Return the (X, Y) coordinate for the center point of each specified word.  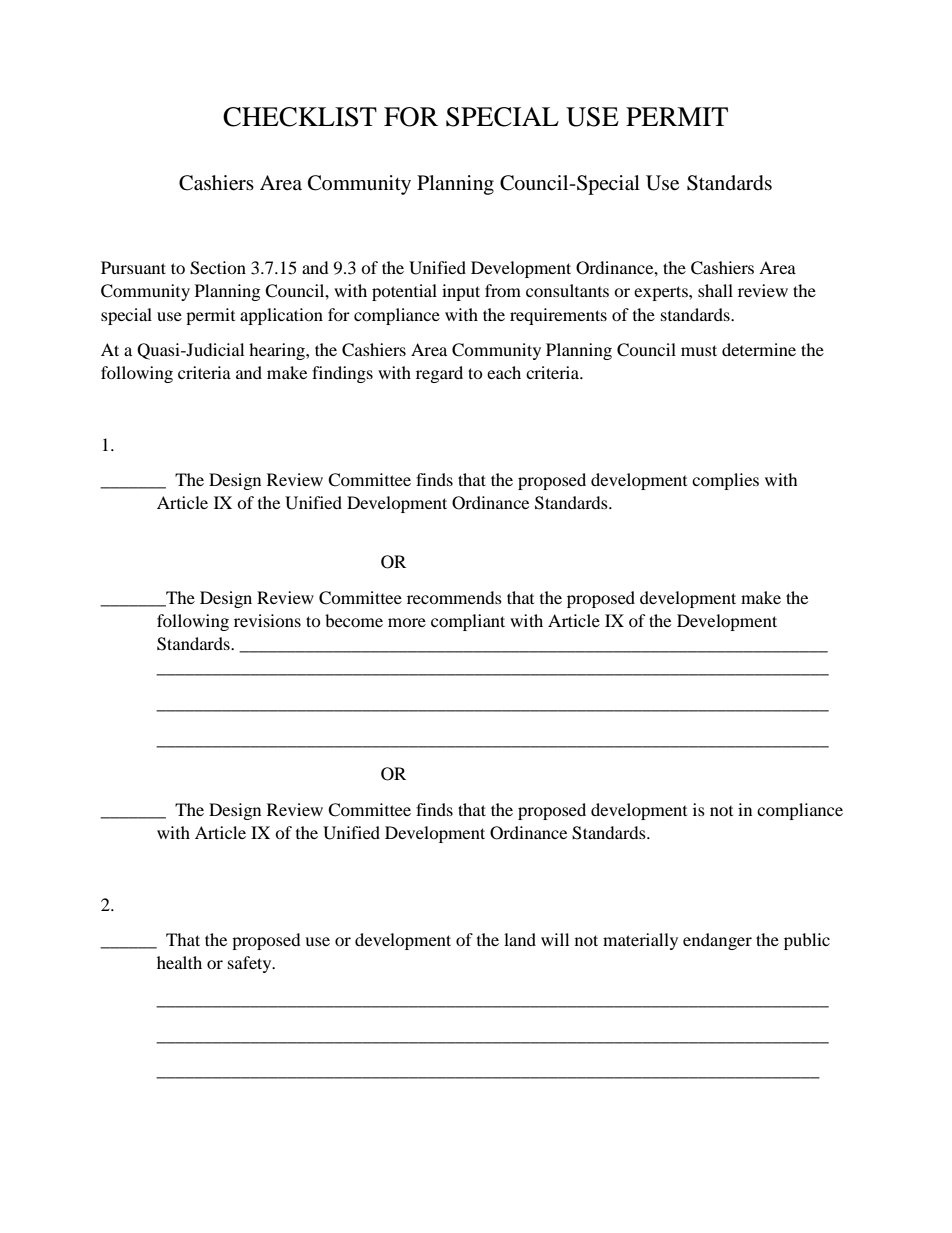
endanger (717, 941)
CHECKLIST (300, 117)
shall (715, 290)
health (179, 962)
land (520, 939)
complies (725, 481)
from (503, 290)
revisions (267, 620)
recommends (454, 597)
